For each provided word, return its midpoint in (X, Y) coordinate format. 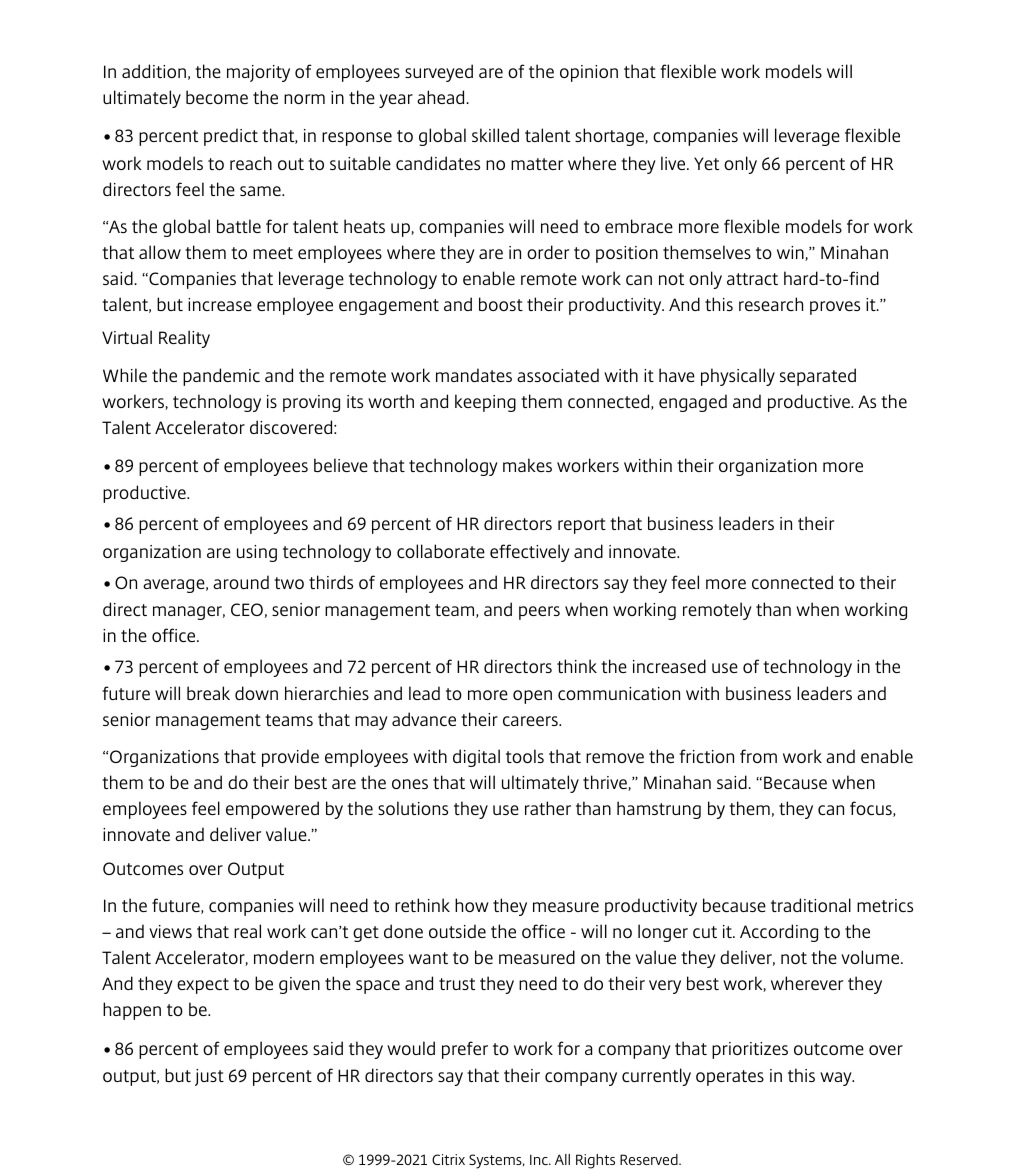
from (758, 756)
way (837, 1079)
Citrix (448, 1159)
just (209, 1077)
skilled (495, 135)
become (217, 97)
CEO (247, 609)
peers (539, 613)
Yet (706, 163)
